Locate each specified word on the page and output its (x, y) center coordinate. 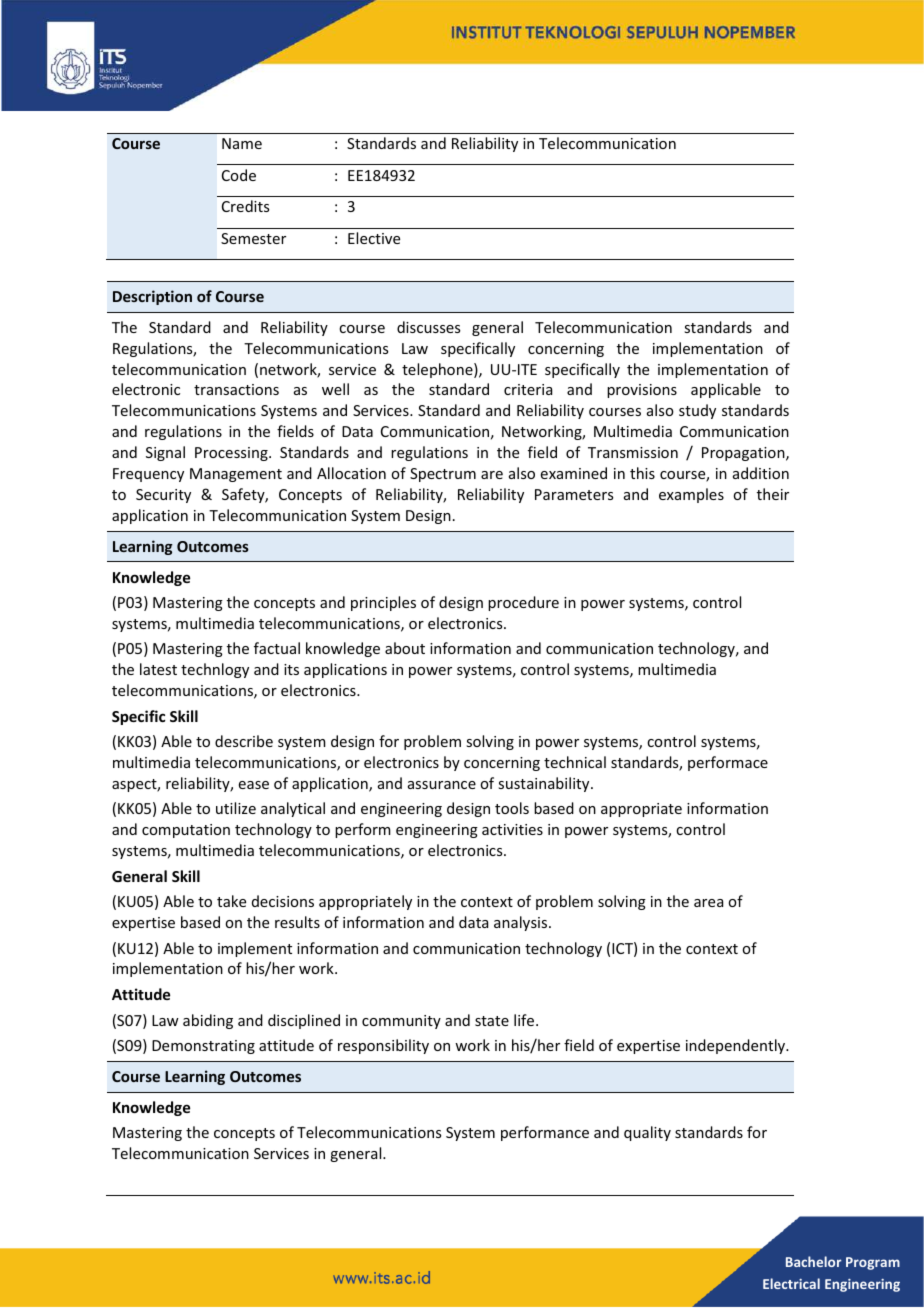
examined (574, 473)
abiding (208, 1021)
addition (761, 473)
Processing (232, 454)
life (525, 1020)
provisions (642, 391)
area (708, 903)
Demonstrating (203, 1047)
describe (244, 741)
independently (736, 1046)
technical (575, 762)
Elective (374, 238)
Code (239, 175)
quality (647, 1133)
